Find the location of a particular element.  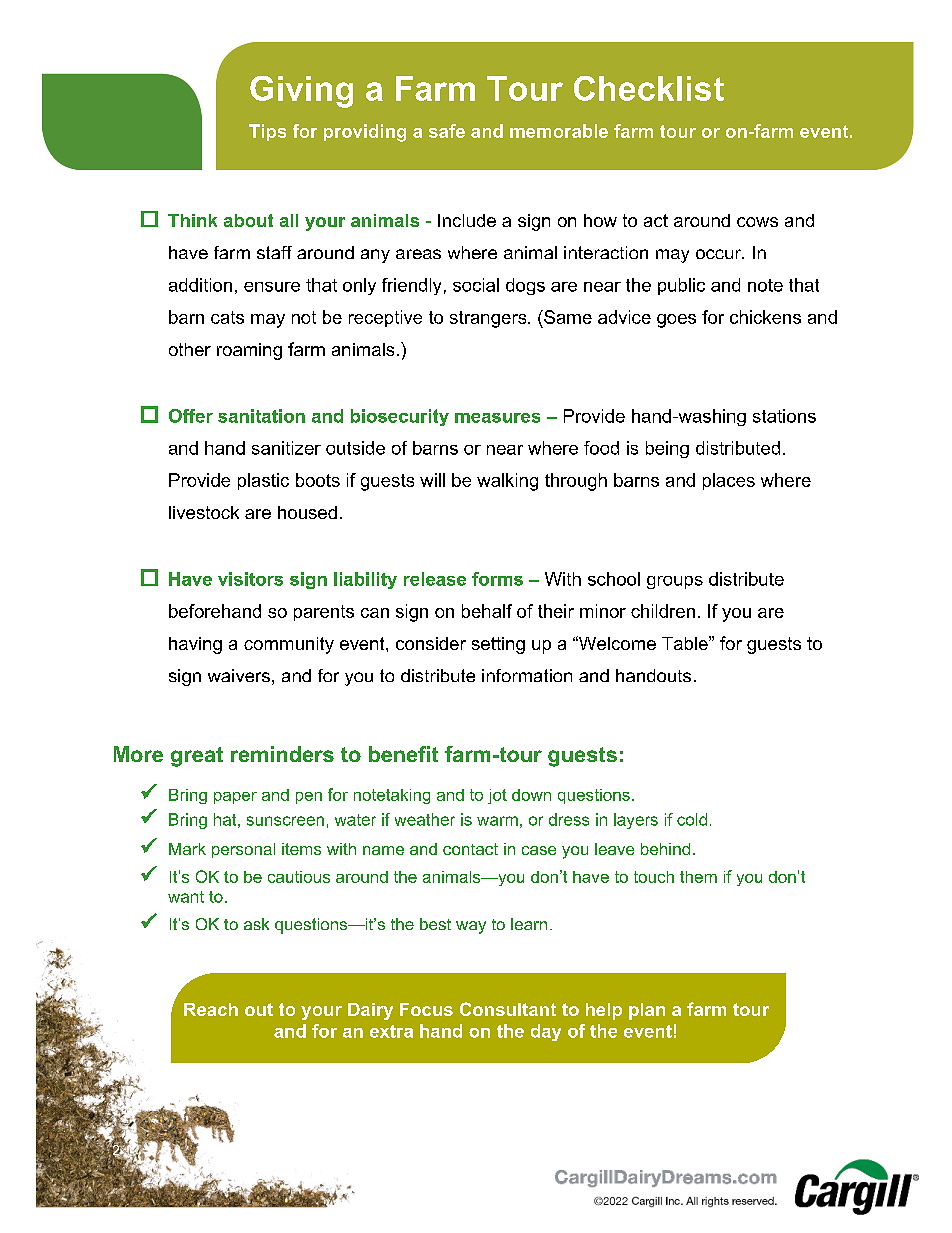

visitors is located at coordinates (250, 579).
